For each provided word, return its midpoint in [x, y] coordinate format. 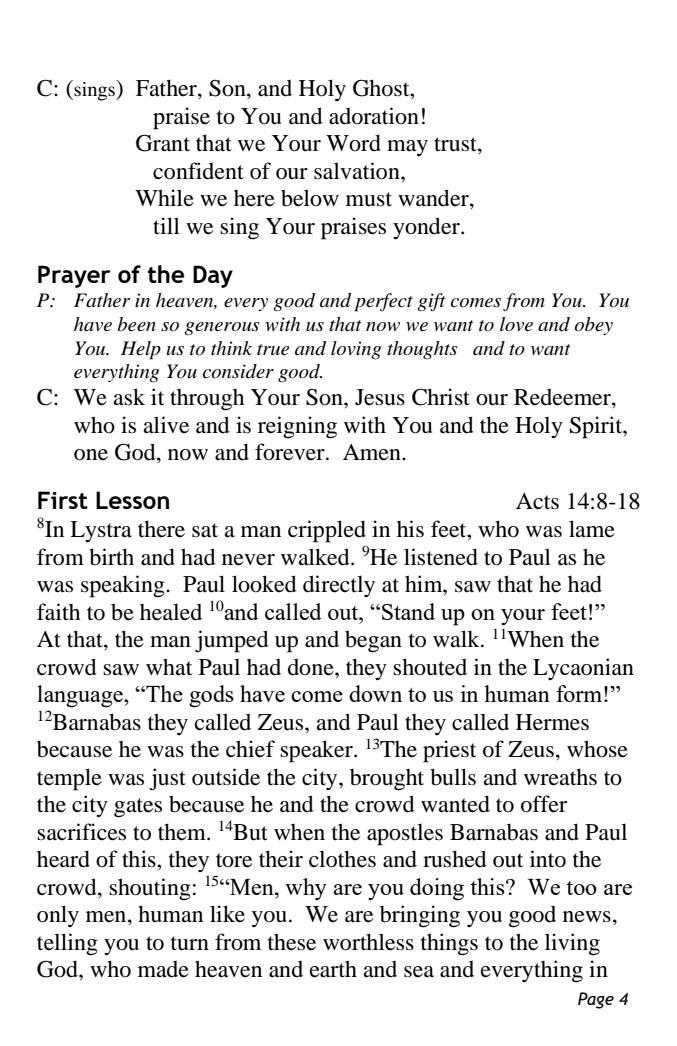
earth [333, 969]
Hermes [552, 722]
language [81, 696]
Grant [163, 143]
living [572, 944]
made [163, 969]
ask [129, 397]
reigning [297, 427]
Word [353, 143]
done [312, 667]
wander [434, 199]
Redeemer [563, 398]
